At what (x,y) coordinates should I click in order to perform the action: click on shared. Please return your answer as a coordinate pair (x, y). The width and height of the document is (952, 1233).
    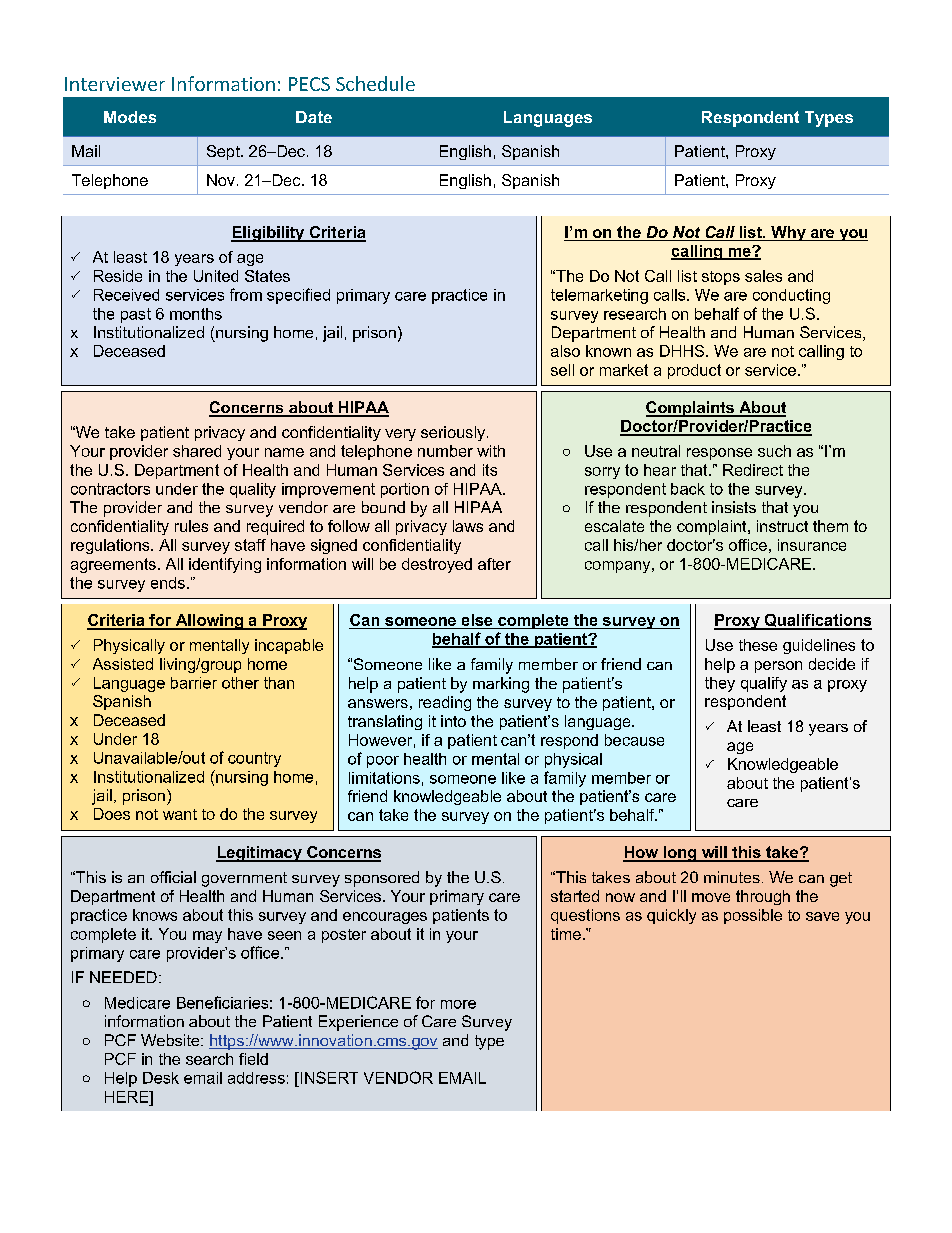
    Looking at the image, I should click on (197, 451).
